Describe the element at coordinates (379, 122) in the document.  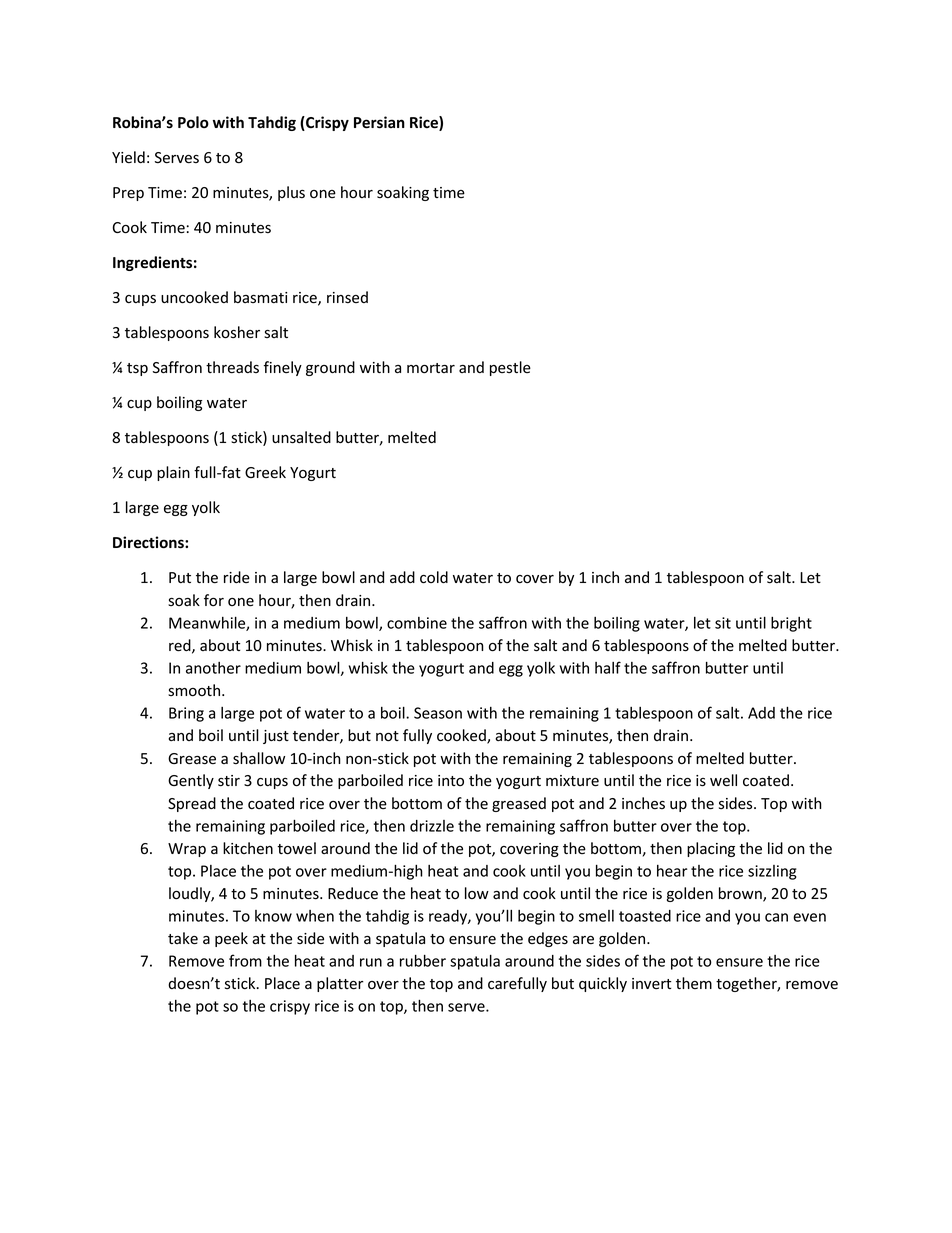
I see `Persian` at that location.
